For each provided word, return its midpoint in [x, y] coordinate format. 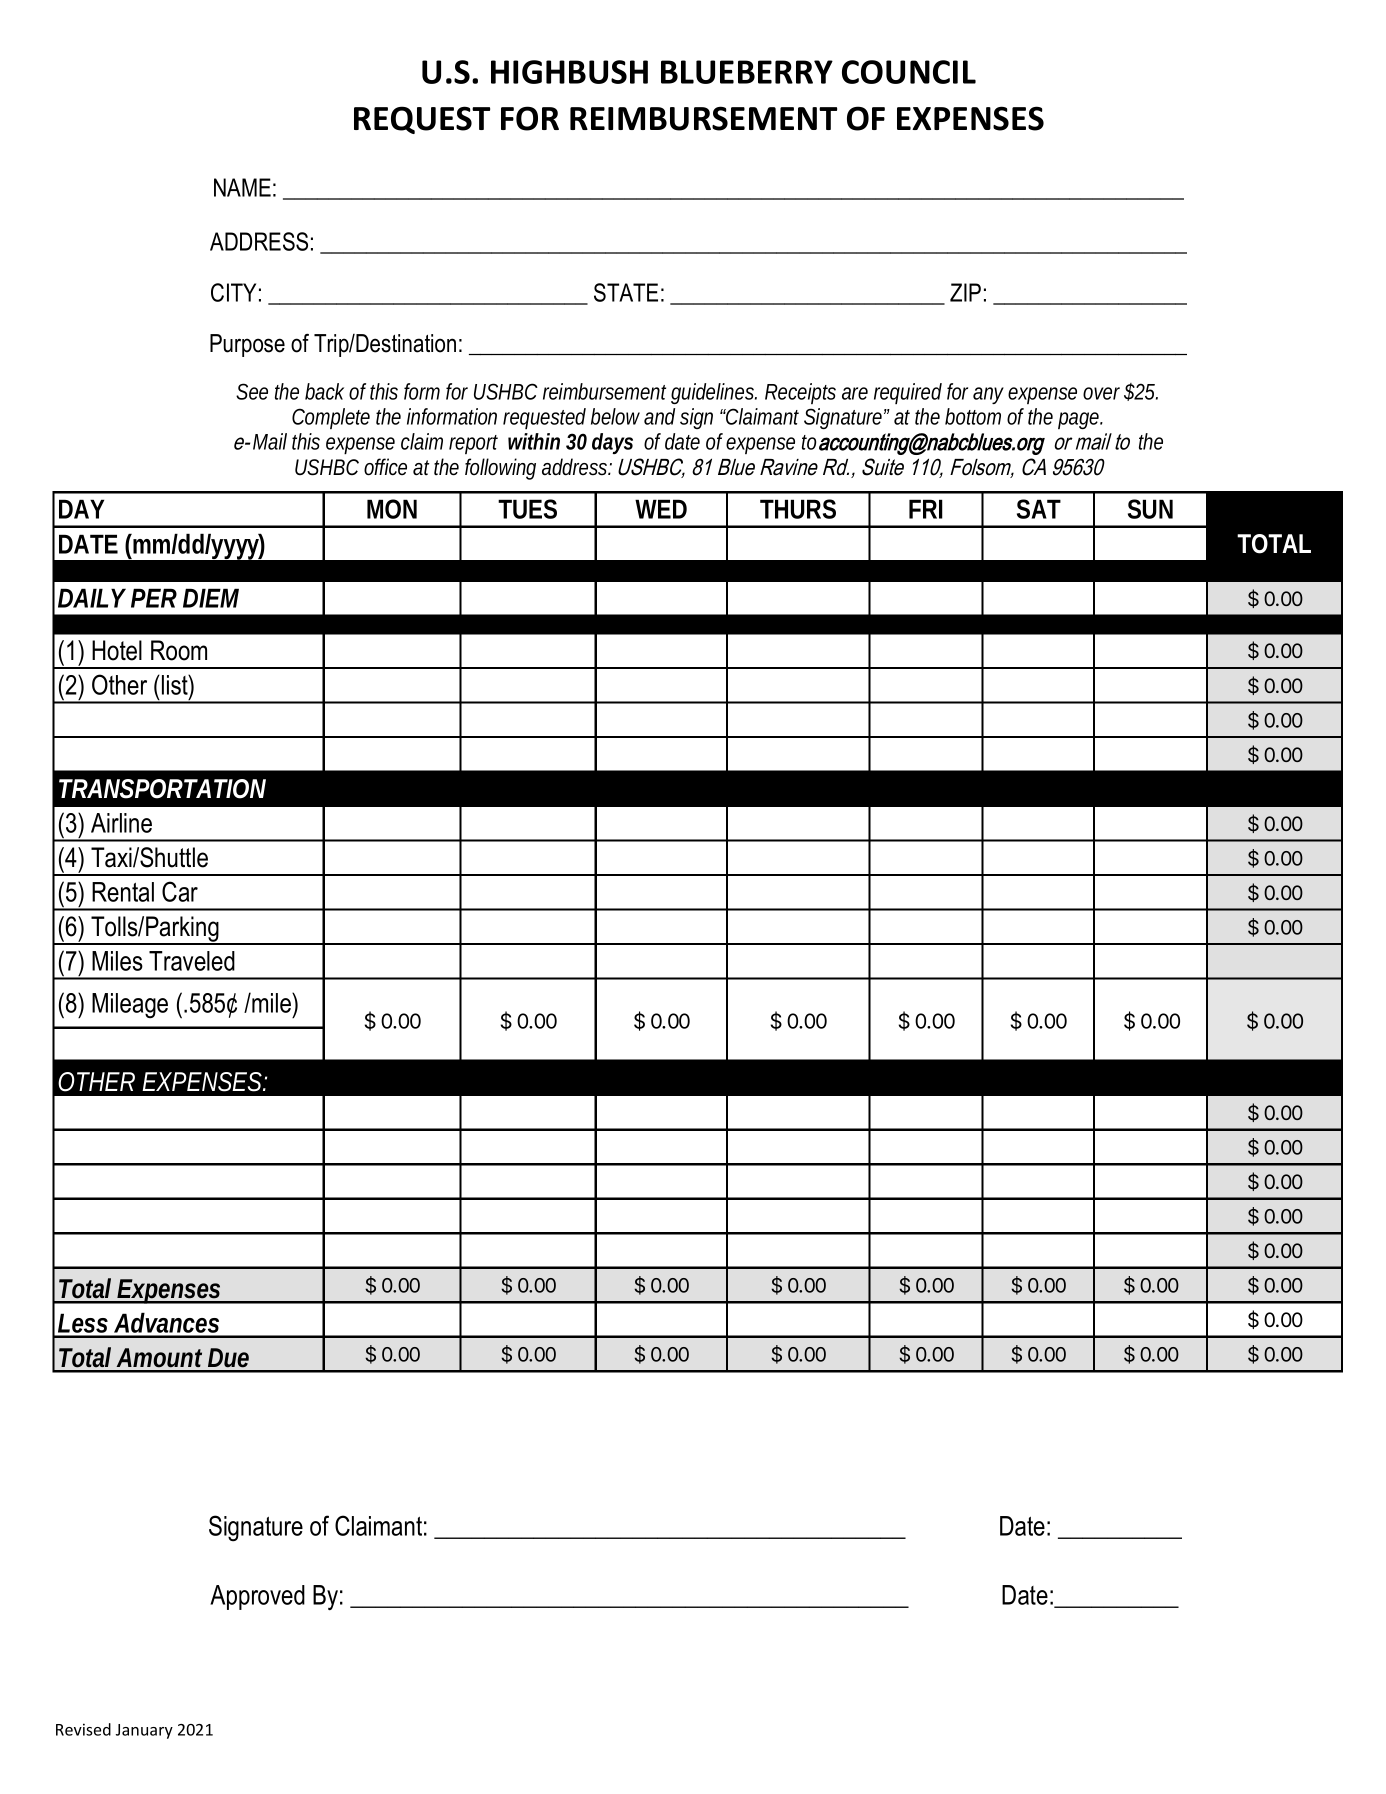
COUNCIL [909, 72]
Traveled [192, 961]
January [144, 1731]
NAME [242, 187]
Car [180, 891]
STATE [626, 292]
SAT [1039, 509]
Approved [257, 1597]
